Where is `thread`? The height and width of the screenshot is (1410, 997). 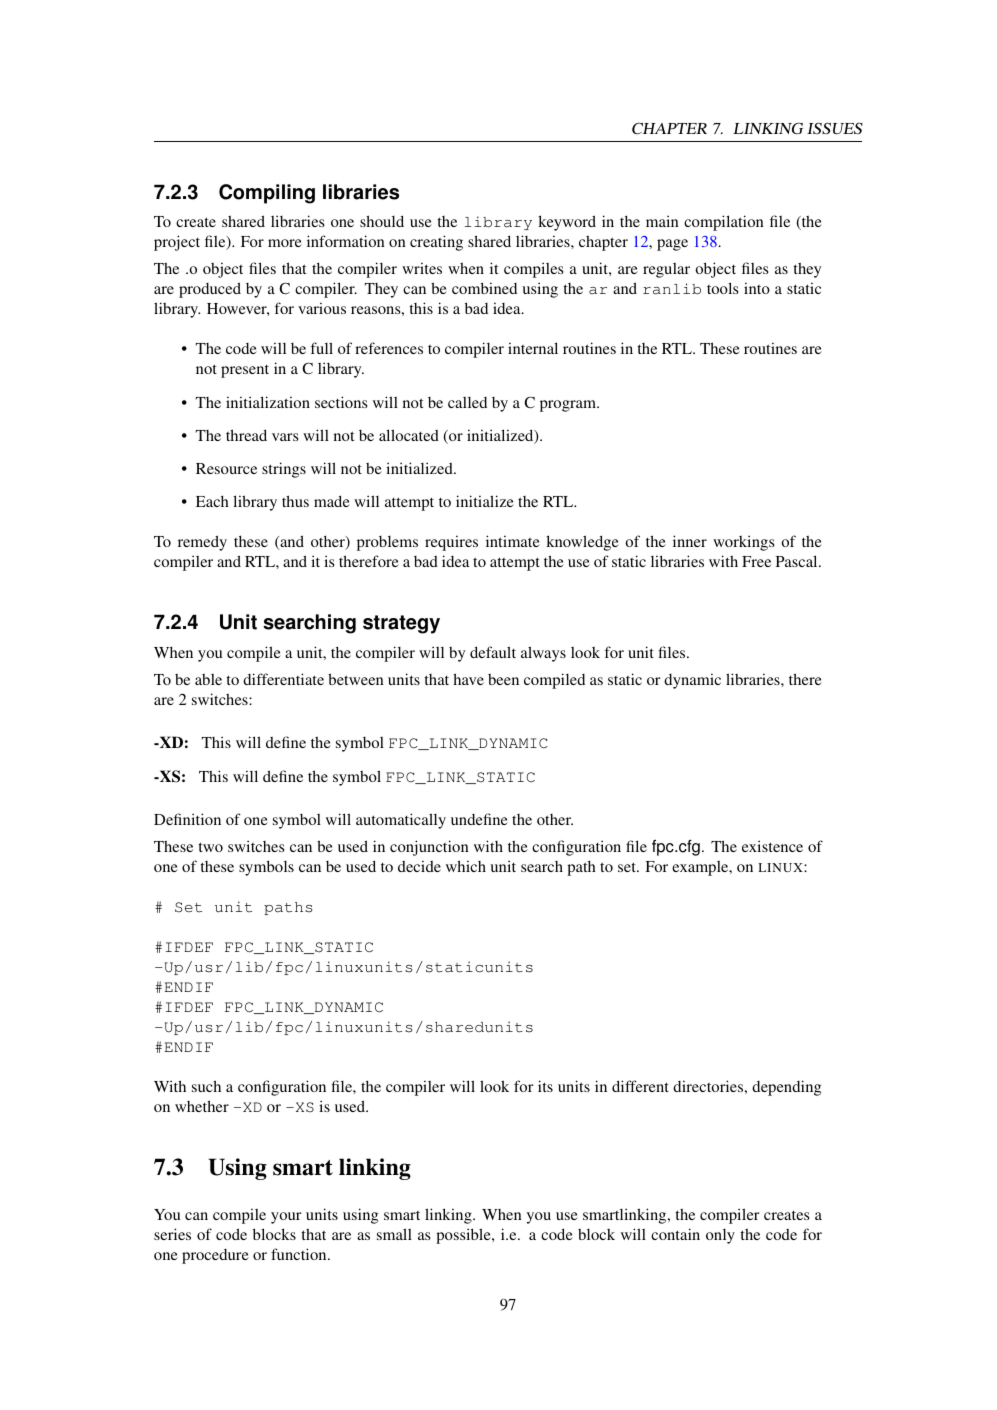 thread is located at coordinates (246, 435).
